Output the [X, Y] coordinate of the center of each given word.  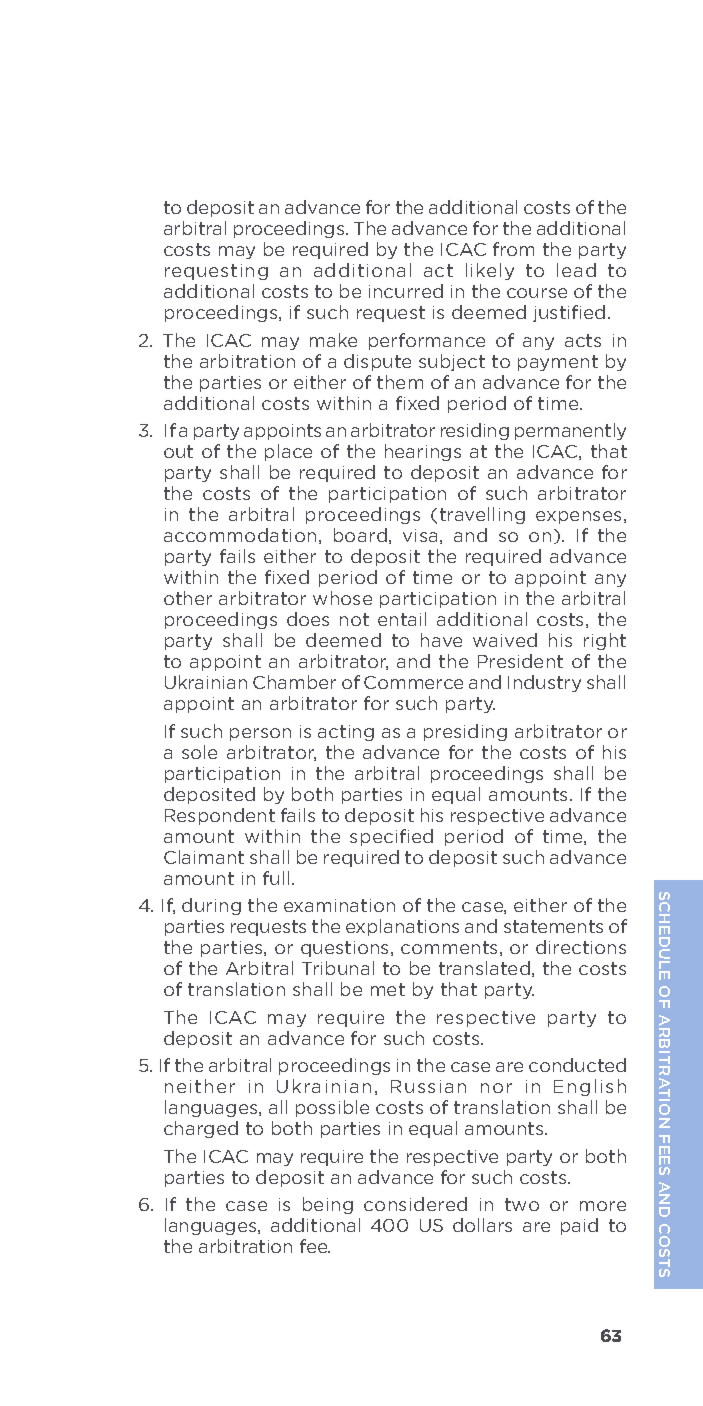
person [260, 734]
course [537, 293]
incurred [406, 291]
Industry [544, 683]
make [333, 340]
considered [415, 1204]
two [522, 1204]
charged [201, 1129]
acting [346, 733]
